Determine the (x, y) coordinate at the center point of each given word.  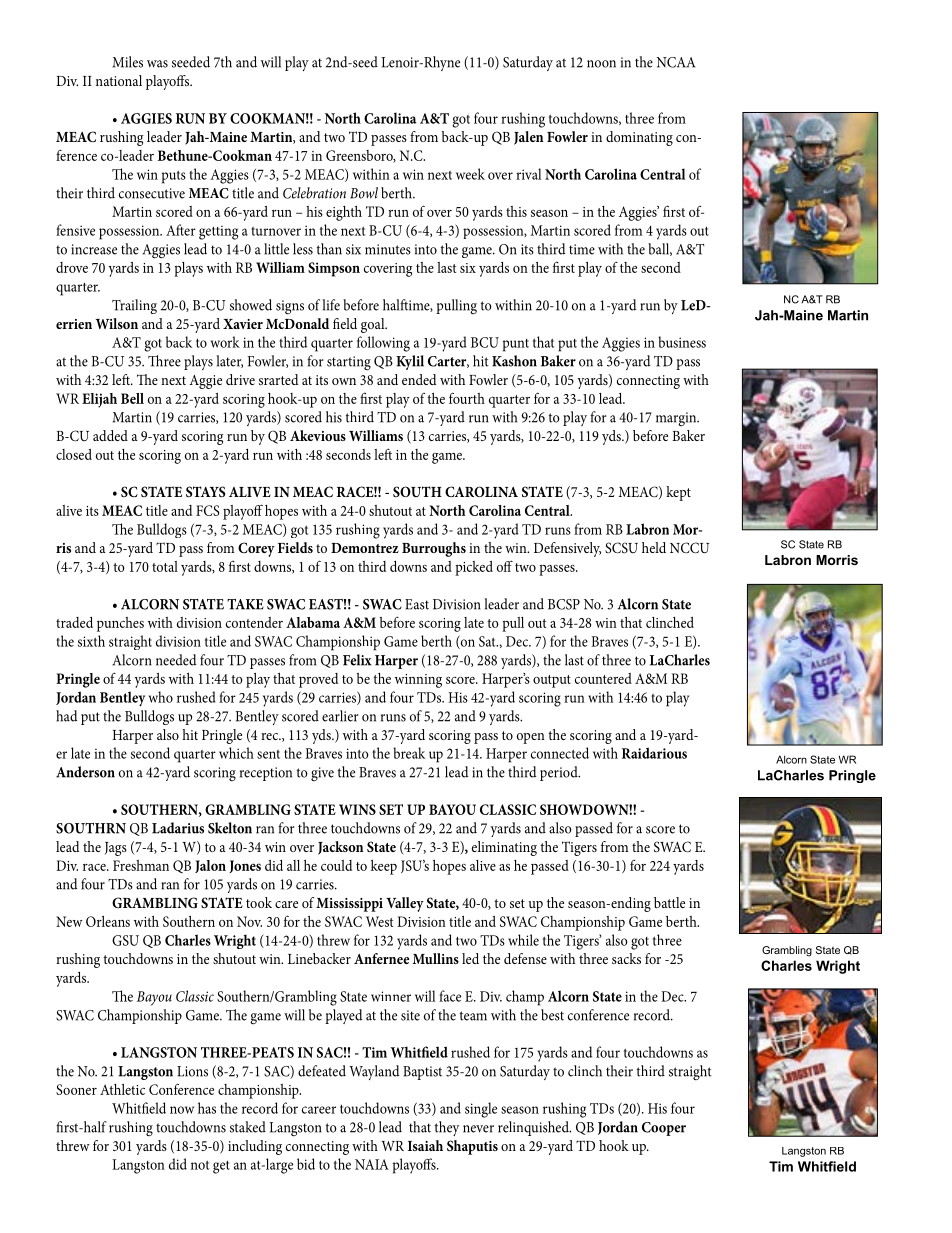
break (409, 753)
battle (669, 902)
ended (419, 379)
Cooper (664, 1129)
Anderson (85, 772)
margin (677, 419)
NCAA (675, 62)
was (157, 64)
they (447, 1128)
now (182, 1110)
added (110, 435)
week (470, 174)
